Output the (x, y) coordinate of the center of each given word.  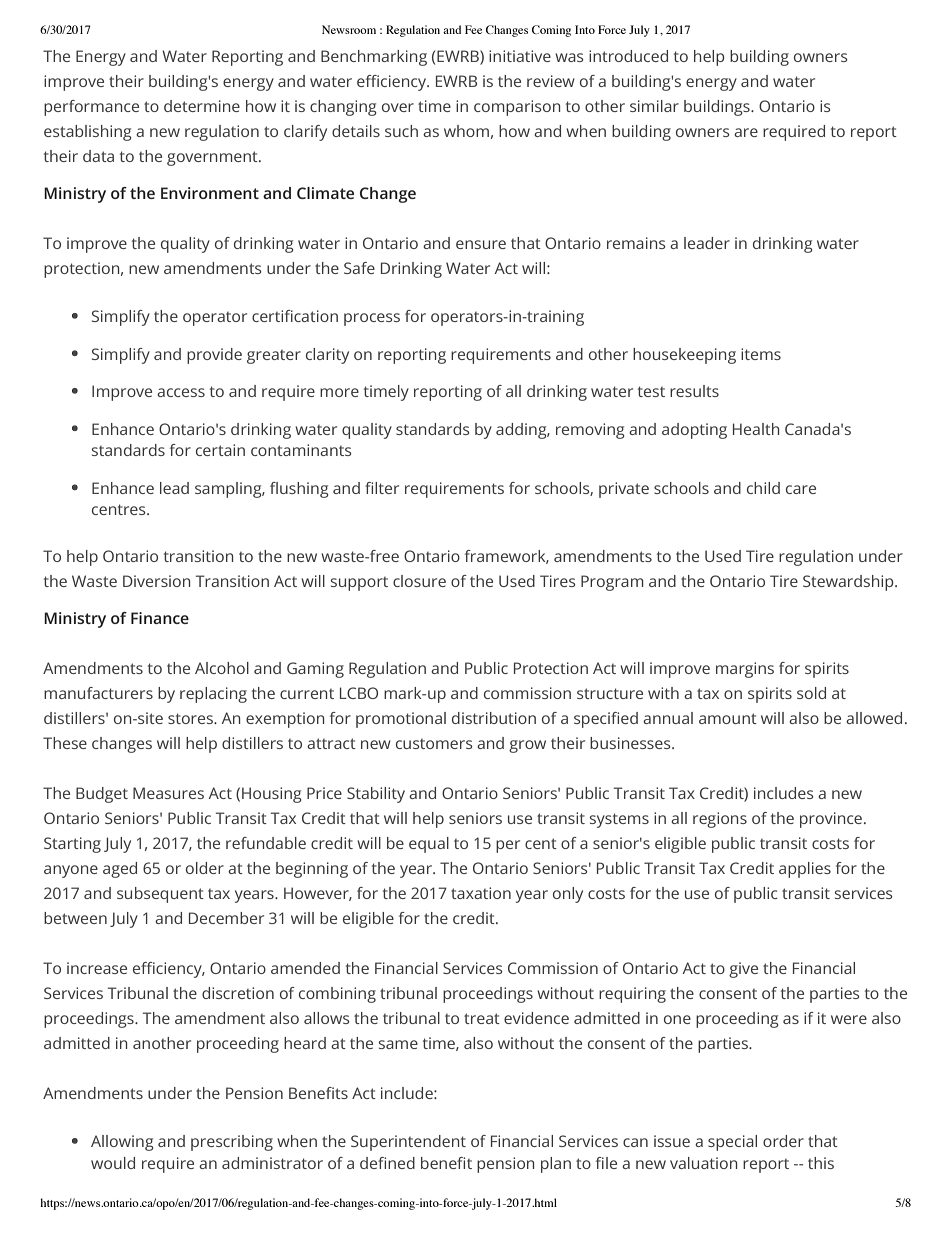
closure (419, 581)
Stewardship (849, 583)
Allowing (122, 1143)
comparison (517, 108)
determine (202, 106)
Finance (160, 618)
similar (654, 106)
